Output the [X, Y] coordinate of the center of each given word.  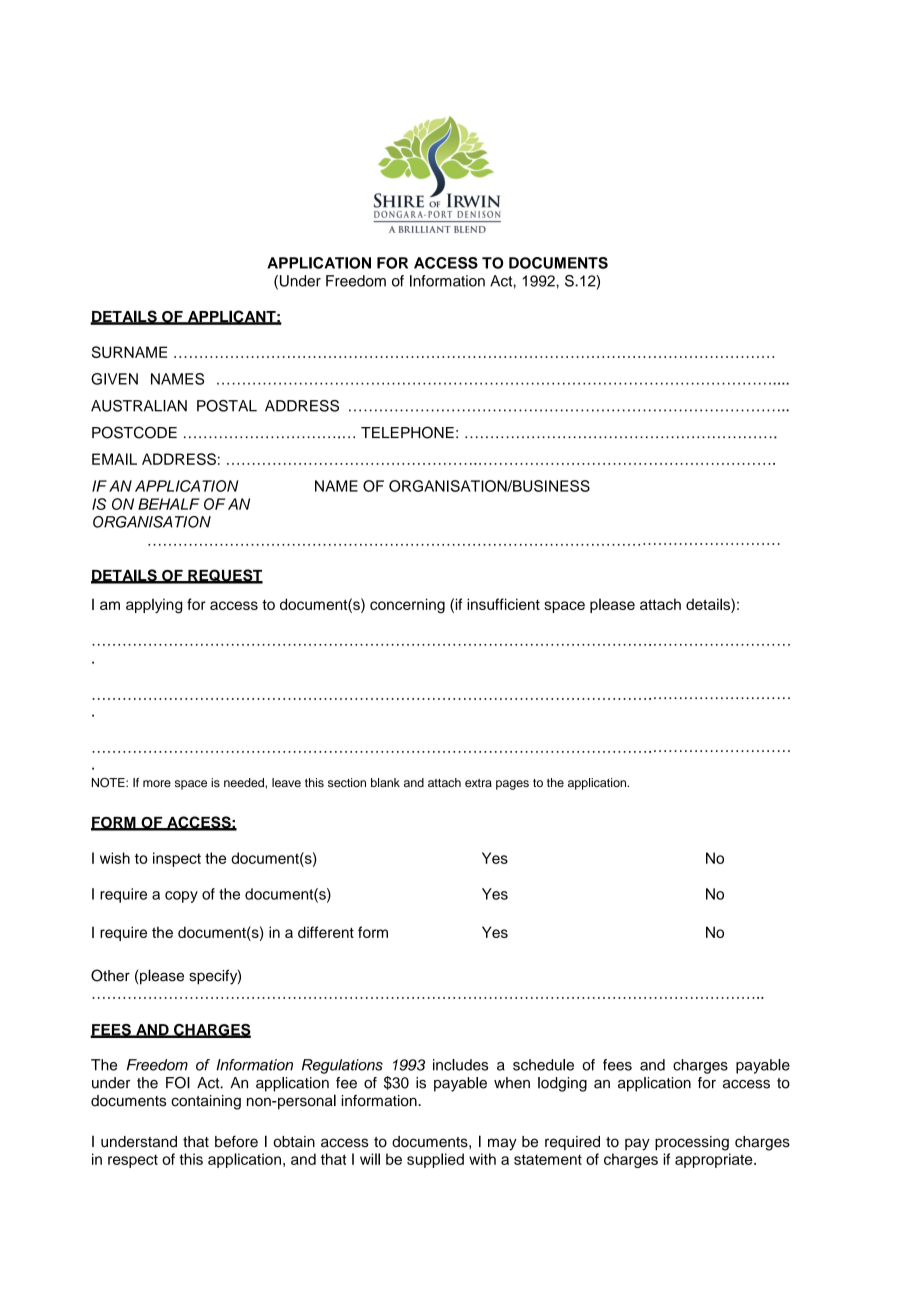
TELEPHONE [407, 432]
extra [478, 783]
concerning [407, 606]
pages [512, 785]
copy [181, 897]
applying [154, 606]
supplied [435, 1160]
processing [692, 1143]
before [236, 1141]
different [326, 932]
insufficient [503, 604]
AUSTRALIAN [139, 406]
